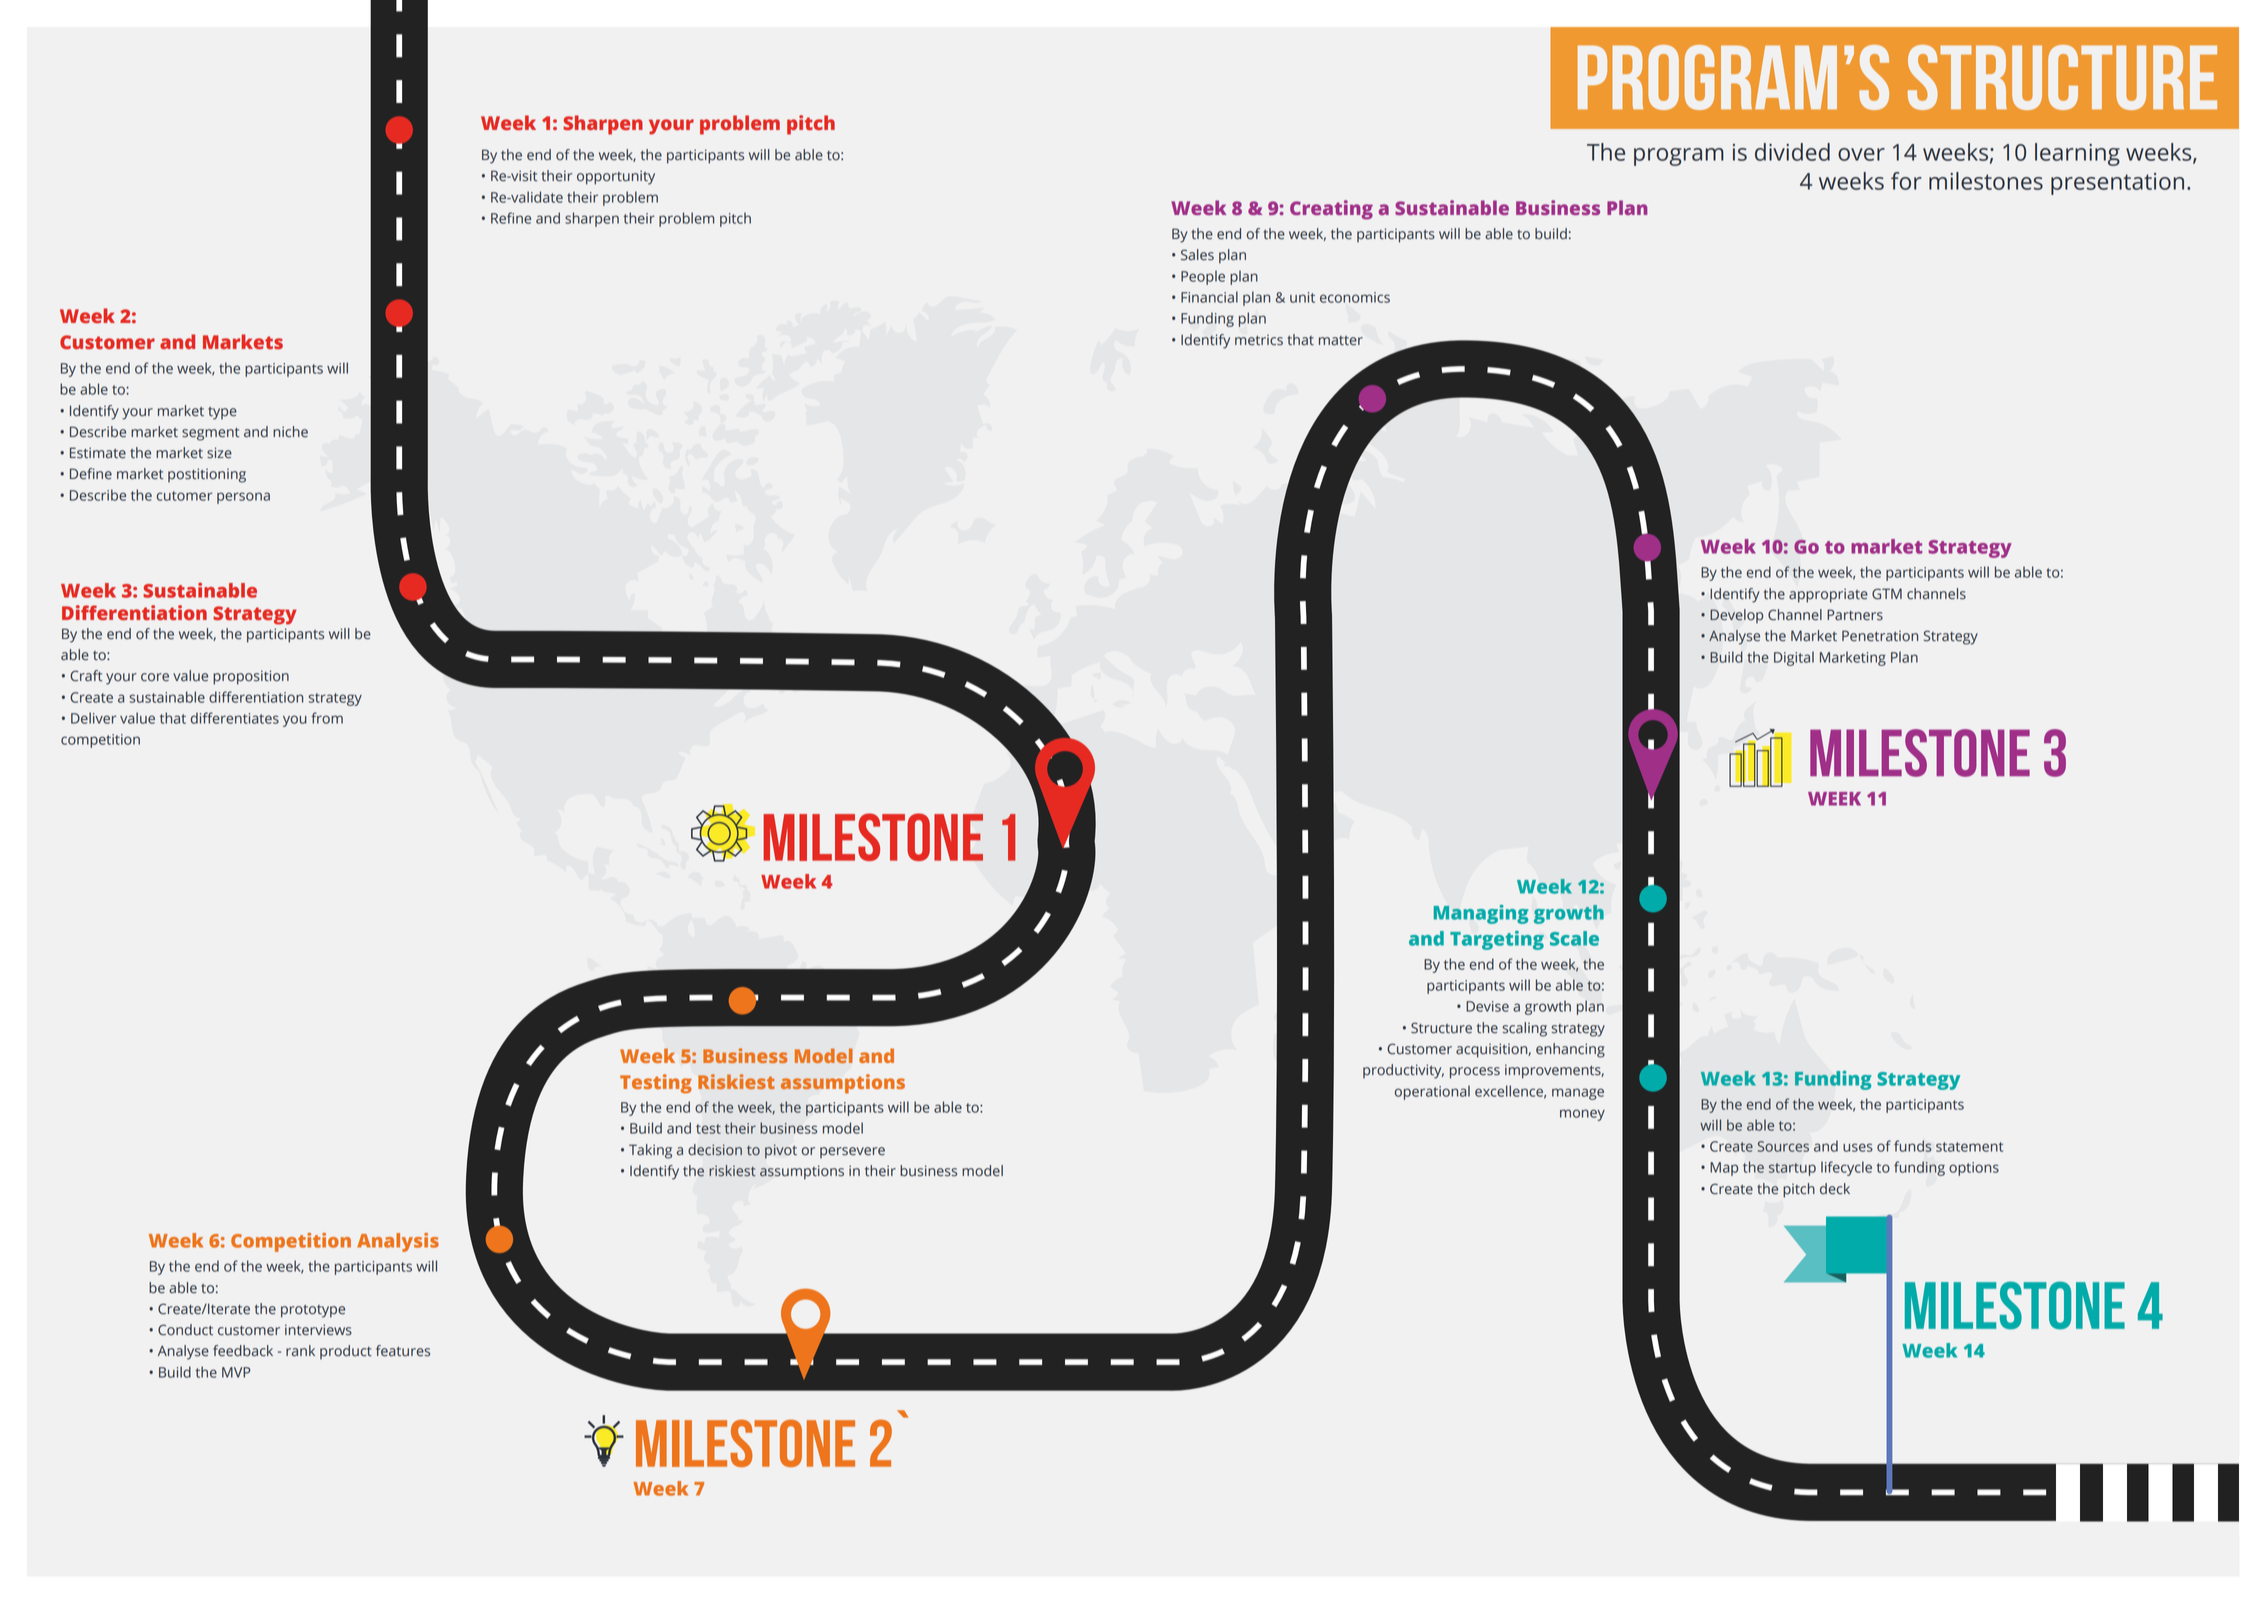  What do you see at coordinates (852, 1152) in the screenshot?
I see `persevere` at bounding box center [852, 1152].
